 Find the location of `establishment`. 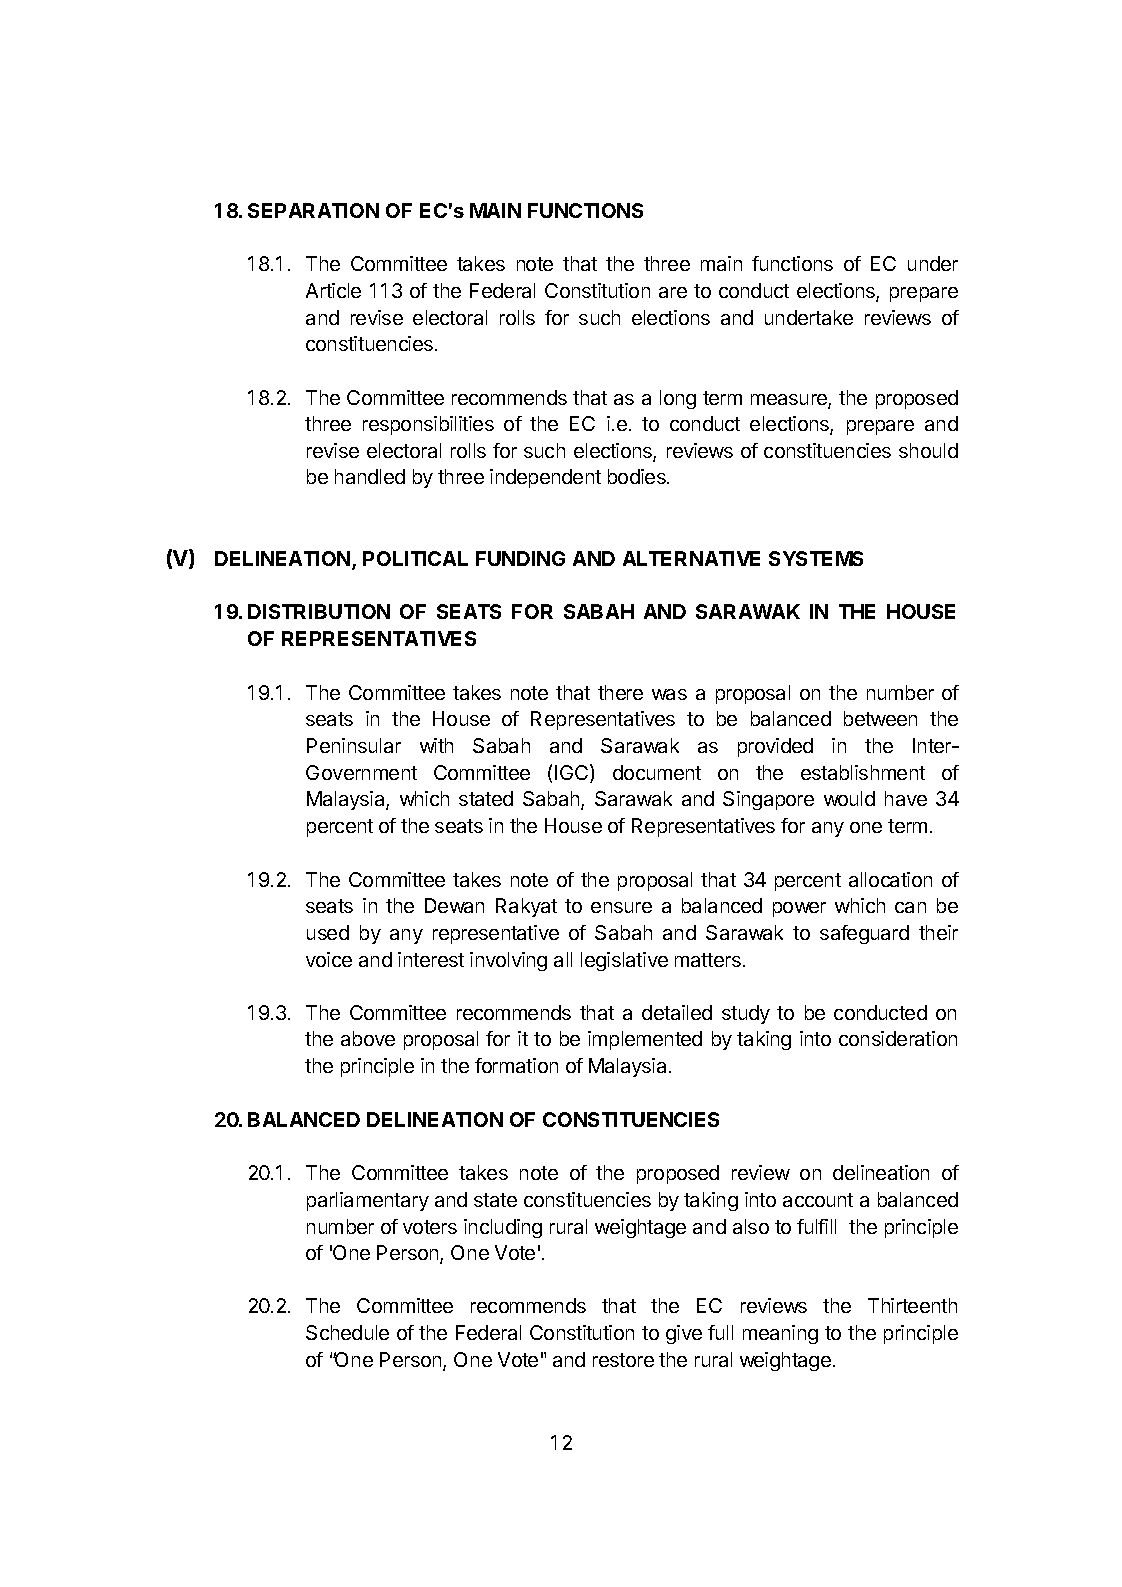

establishment is located at coordinates (863, 772).
